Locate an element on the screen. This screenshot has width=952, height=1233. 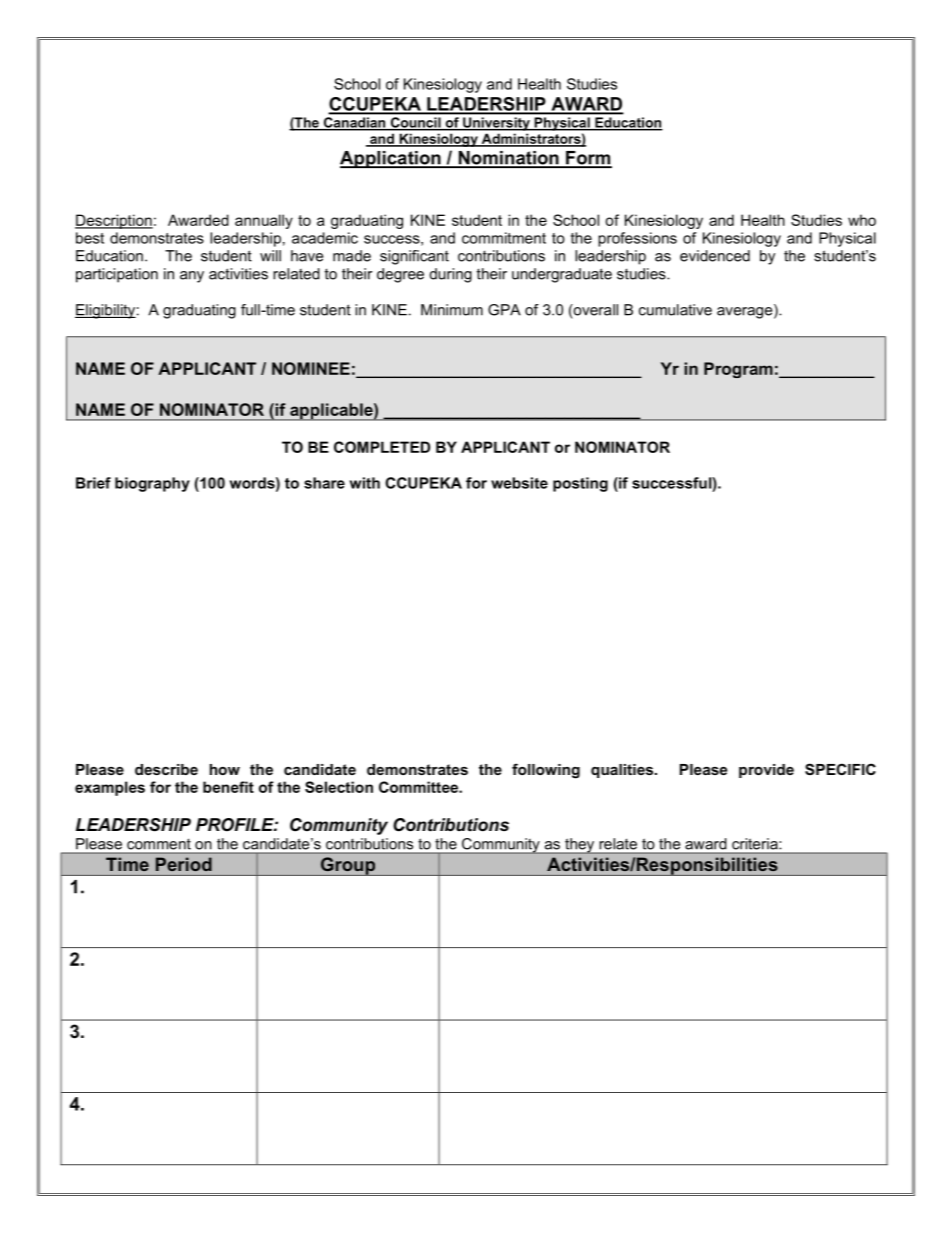
biography is located at coordinates (152, 484).
